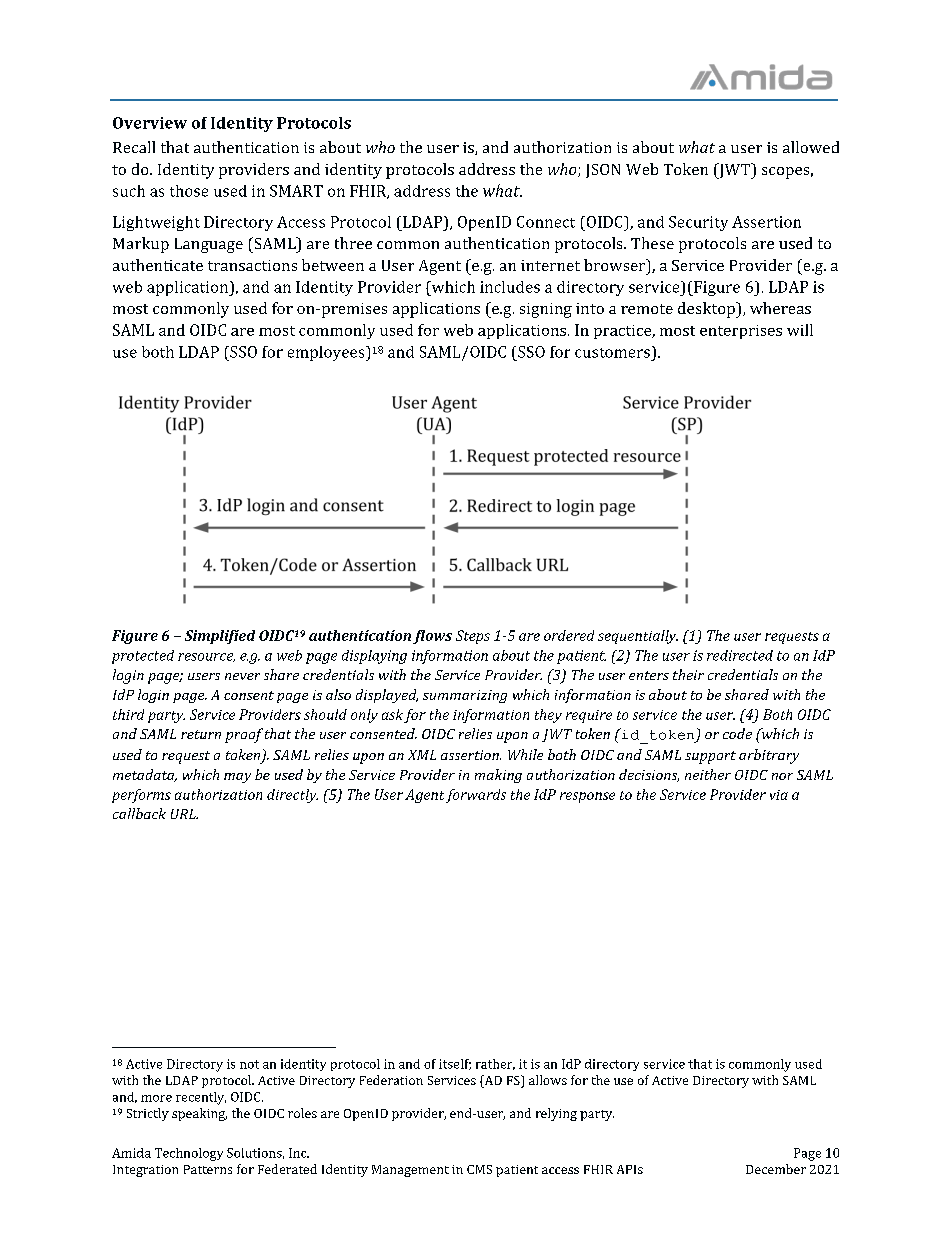 The width and height of the screenshot is (952, 1233). What do you see at coordinates (479, 1169) in the screenshot?
I see `CMS` at bounding box center [479, 1169].
